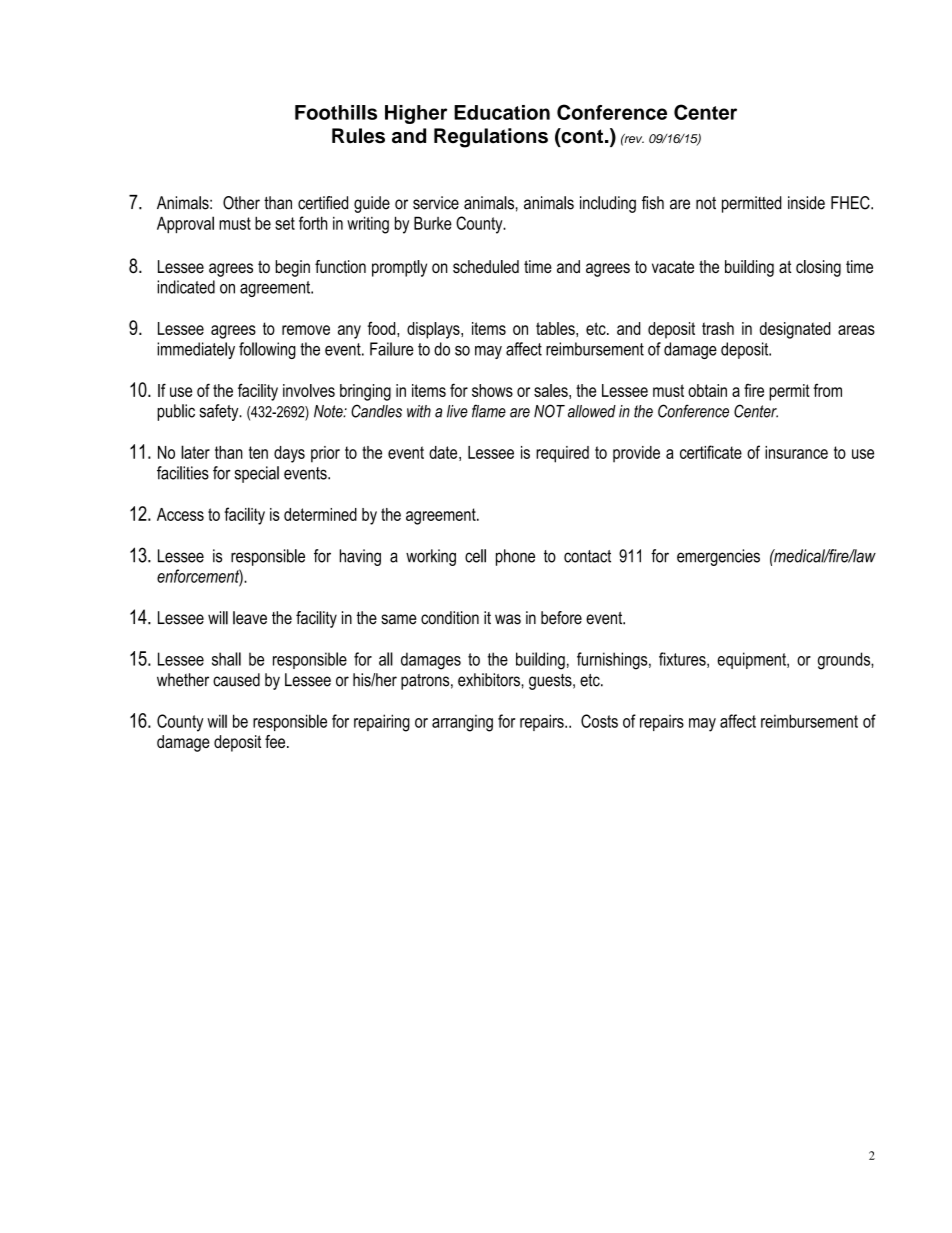 The image size is (952, 1233). What do you see at coordinates (806, 203) in the document?
I see `inside` at bounding box center [806, 203].
